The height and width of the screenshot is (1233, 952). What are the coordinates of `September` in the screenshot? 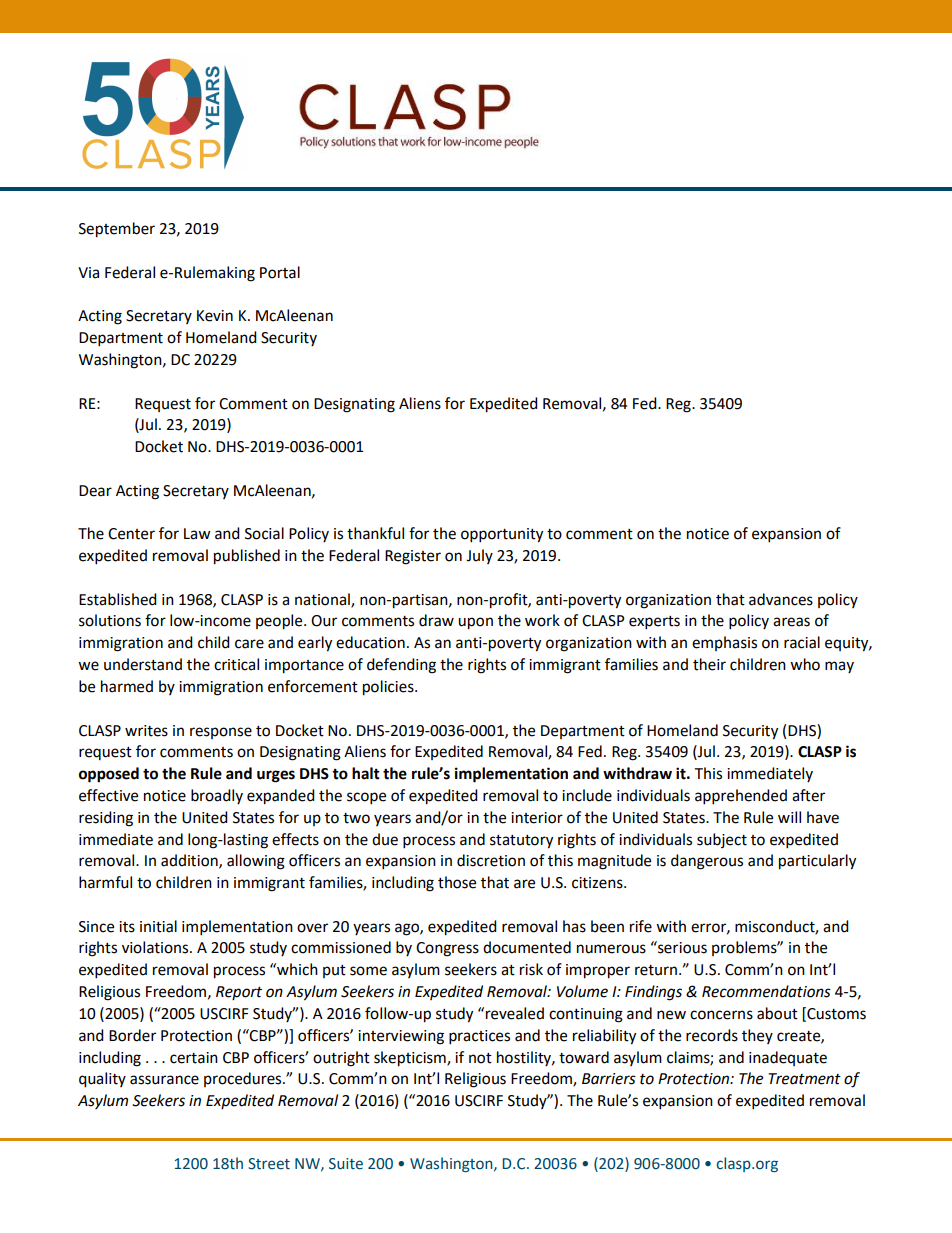 It's located at (117, 230).
